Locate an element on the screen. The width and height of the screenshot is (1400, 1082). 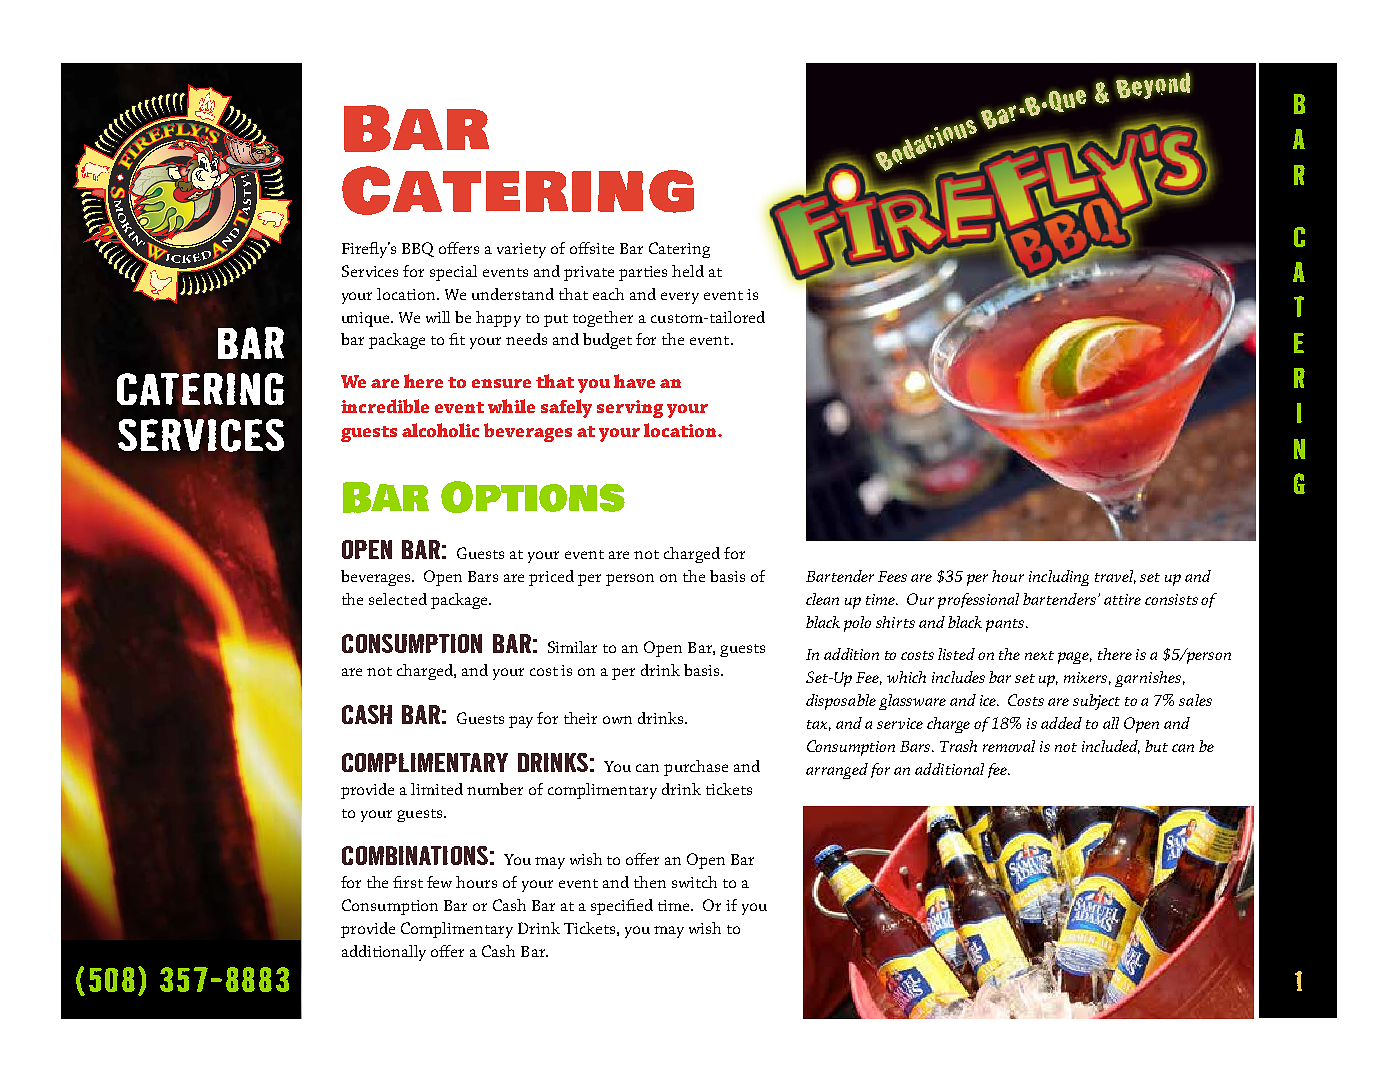
special is located at coordinates (453, 273).
